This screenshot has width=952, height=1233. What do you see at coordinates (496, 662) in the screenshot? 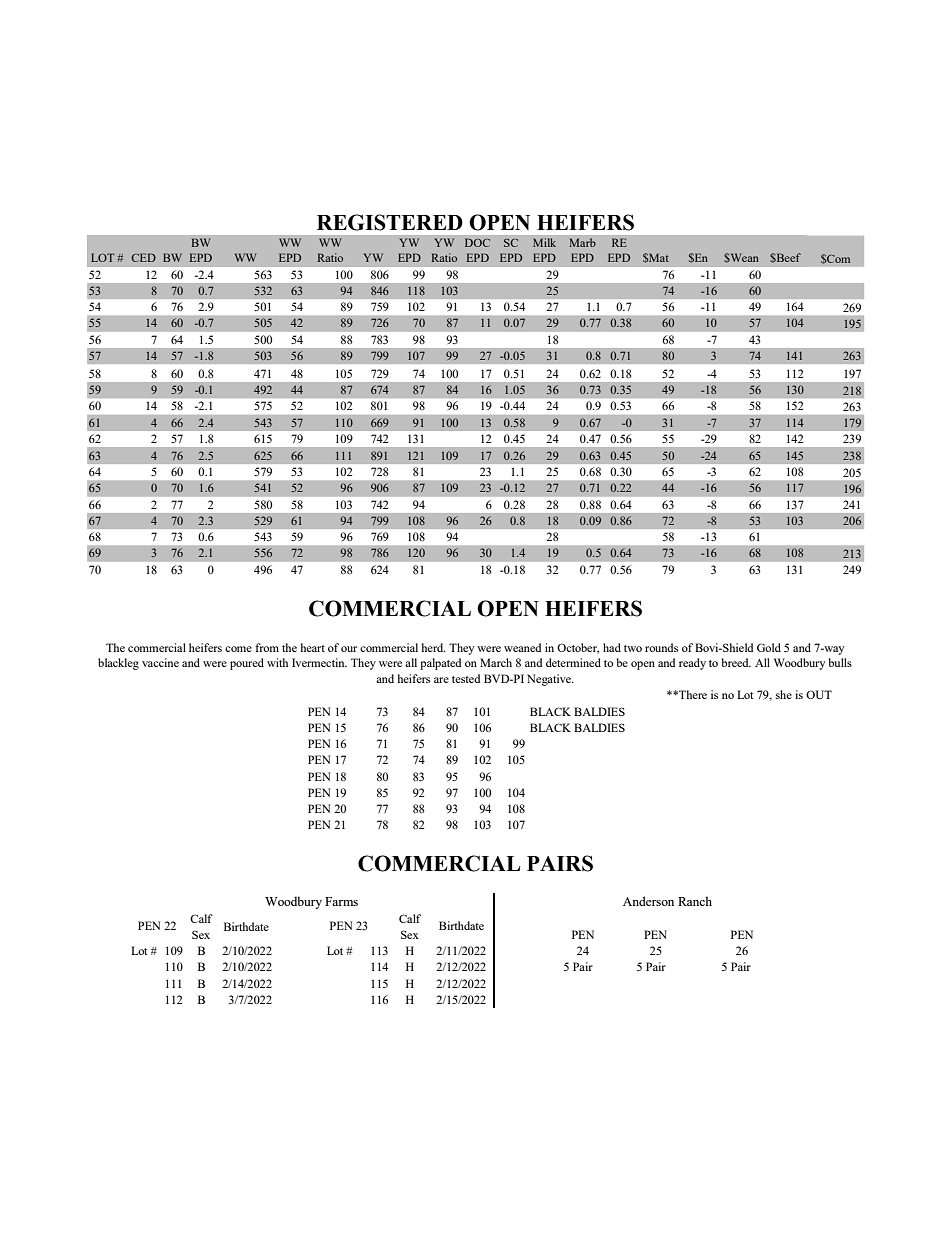
I see `March` at bounding box center [496, 662].
